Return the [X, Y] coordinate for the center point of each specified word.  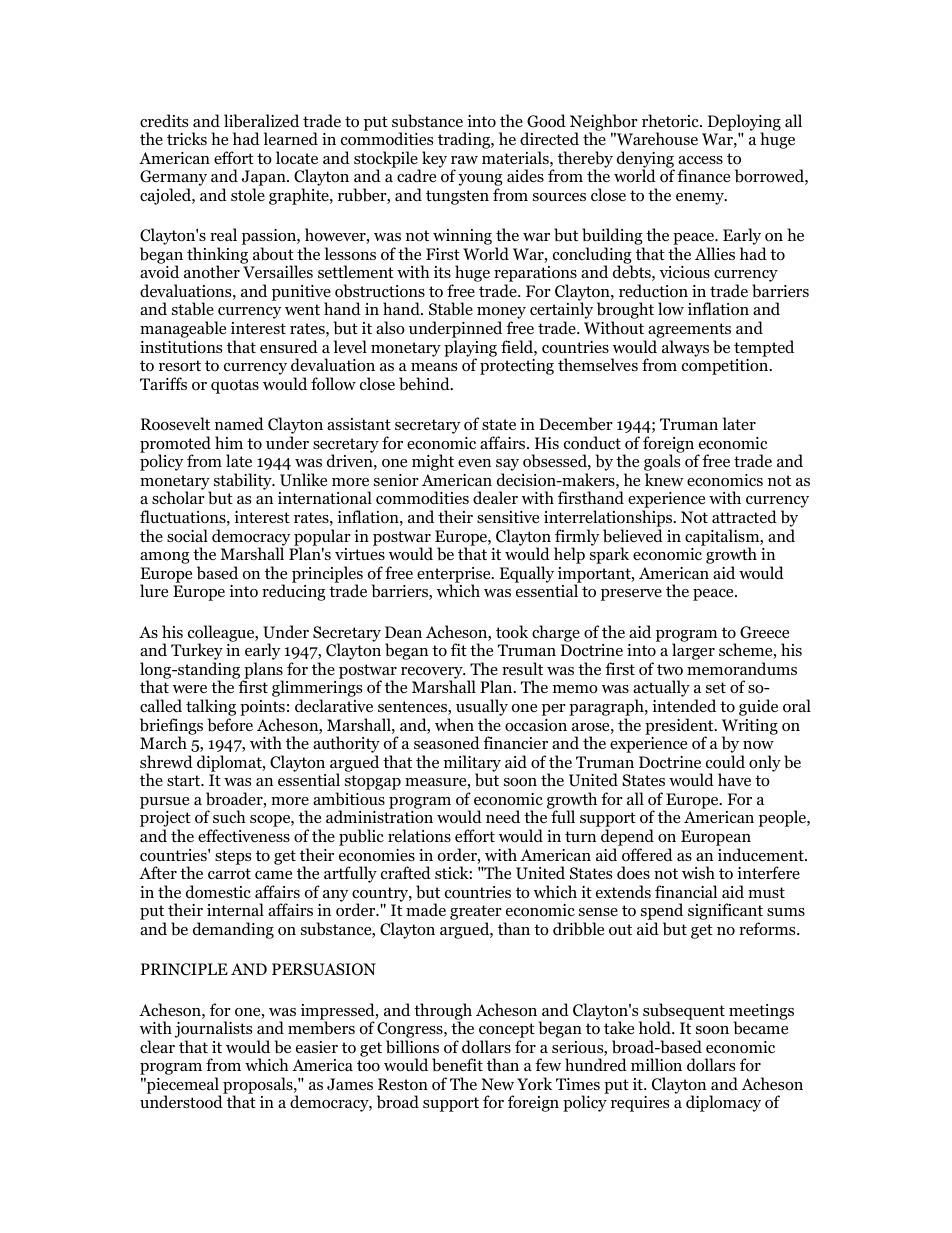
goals [662, 464]
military [472, 764]
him [229, 442]
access [700, 160]
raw [464, 160]
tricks [187, 138]
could [725, 762]
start [185, 780]
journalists [213, 1031]
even [474, 463]
